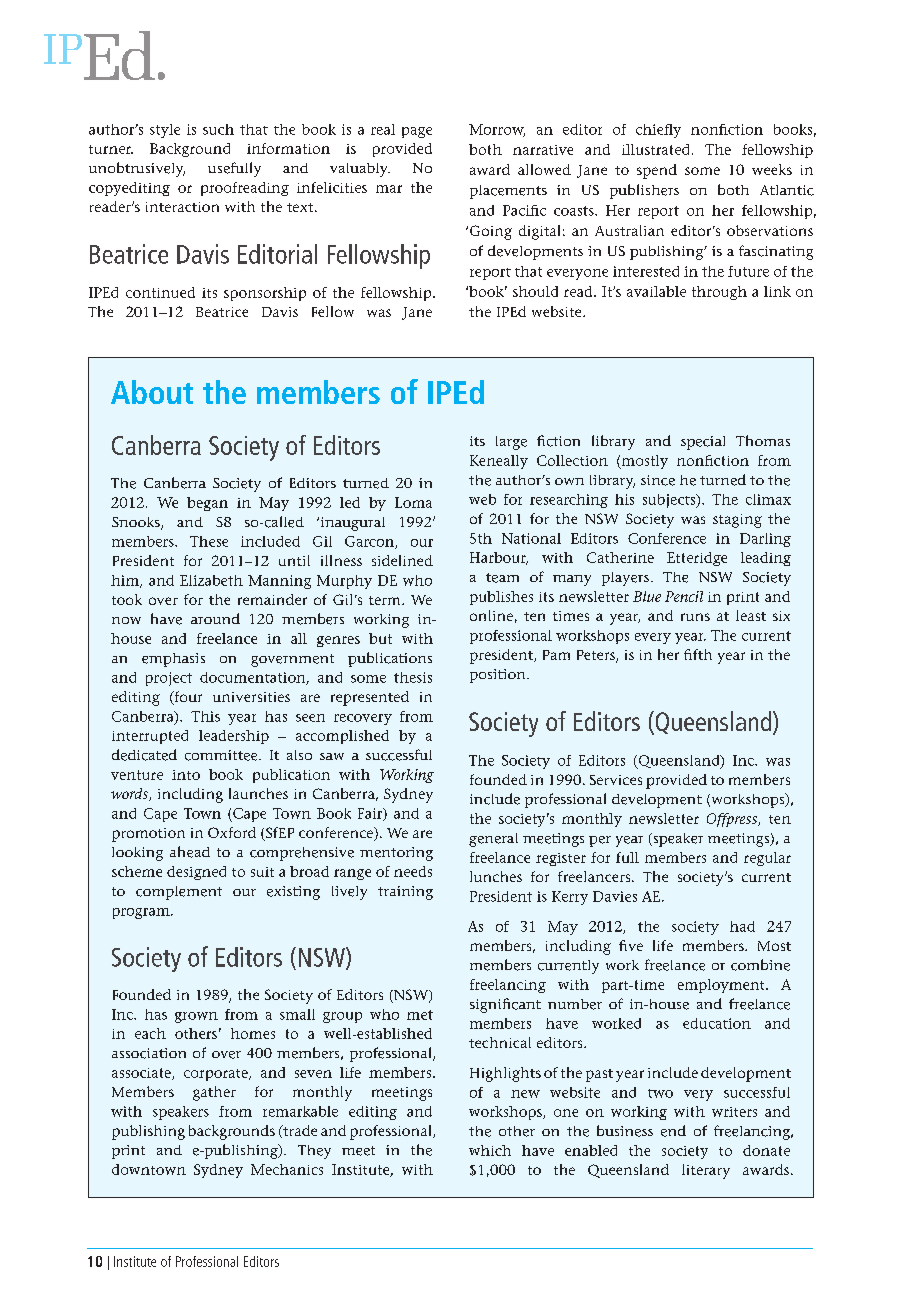 This document has height=1308, width=924. Describe the element at coordinates (657, 149) in the document. I see `illustrated` at that location.
